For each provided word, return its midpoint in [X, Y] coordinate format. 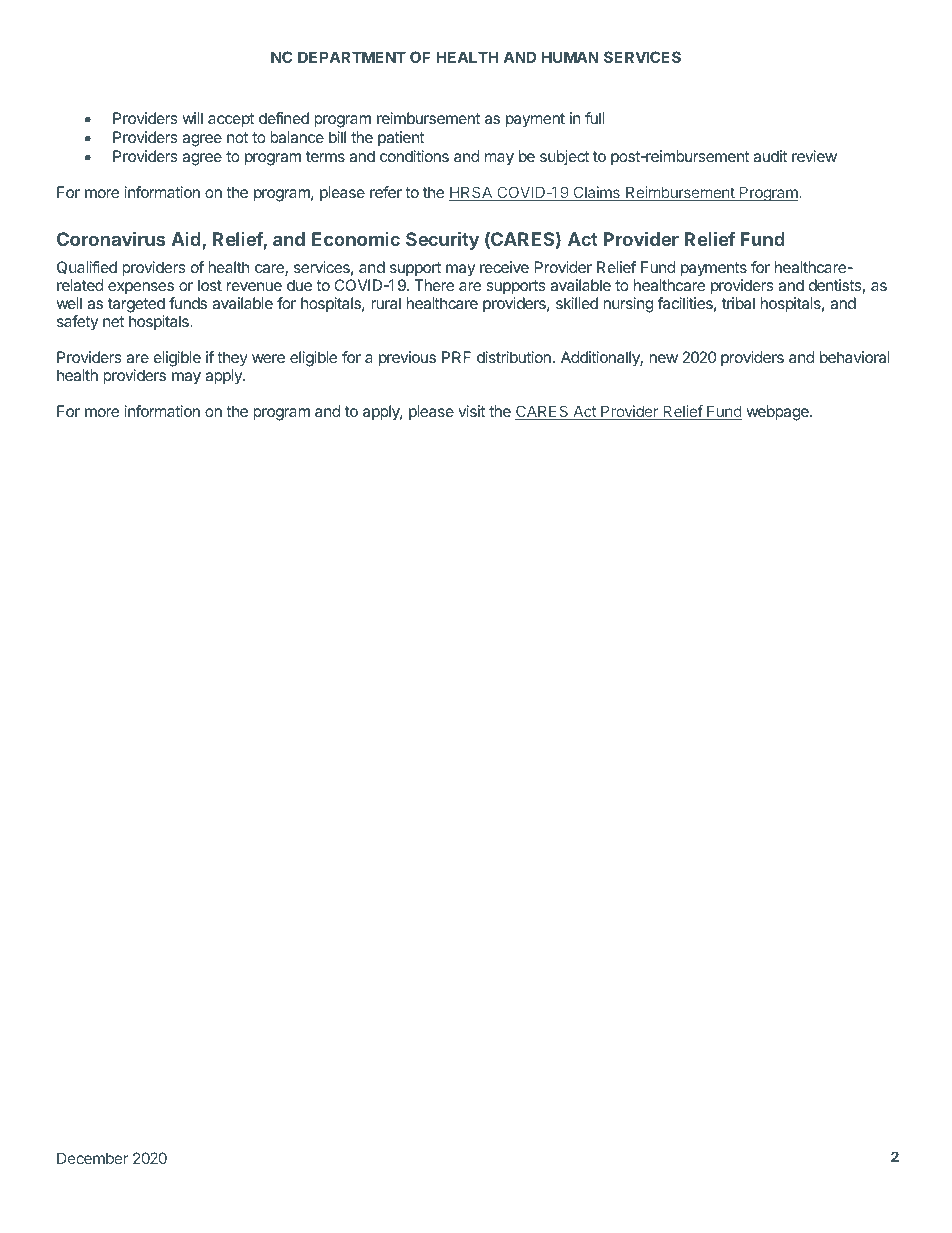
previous [407, 359]
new [663, 358]
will [192, 118]
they [232, 359]
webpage [778, 413]
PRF [456, 357]
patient [401, 138]
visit [471, 411]
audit [770, 156]
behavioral [855, 357]
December [92, 1158]
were [268, 358]
